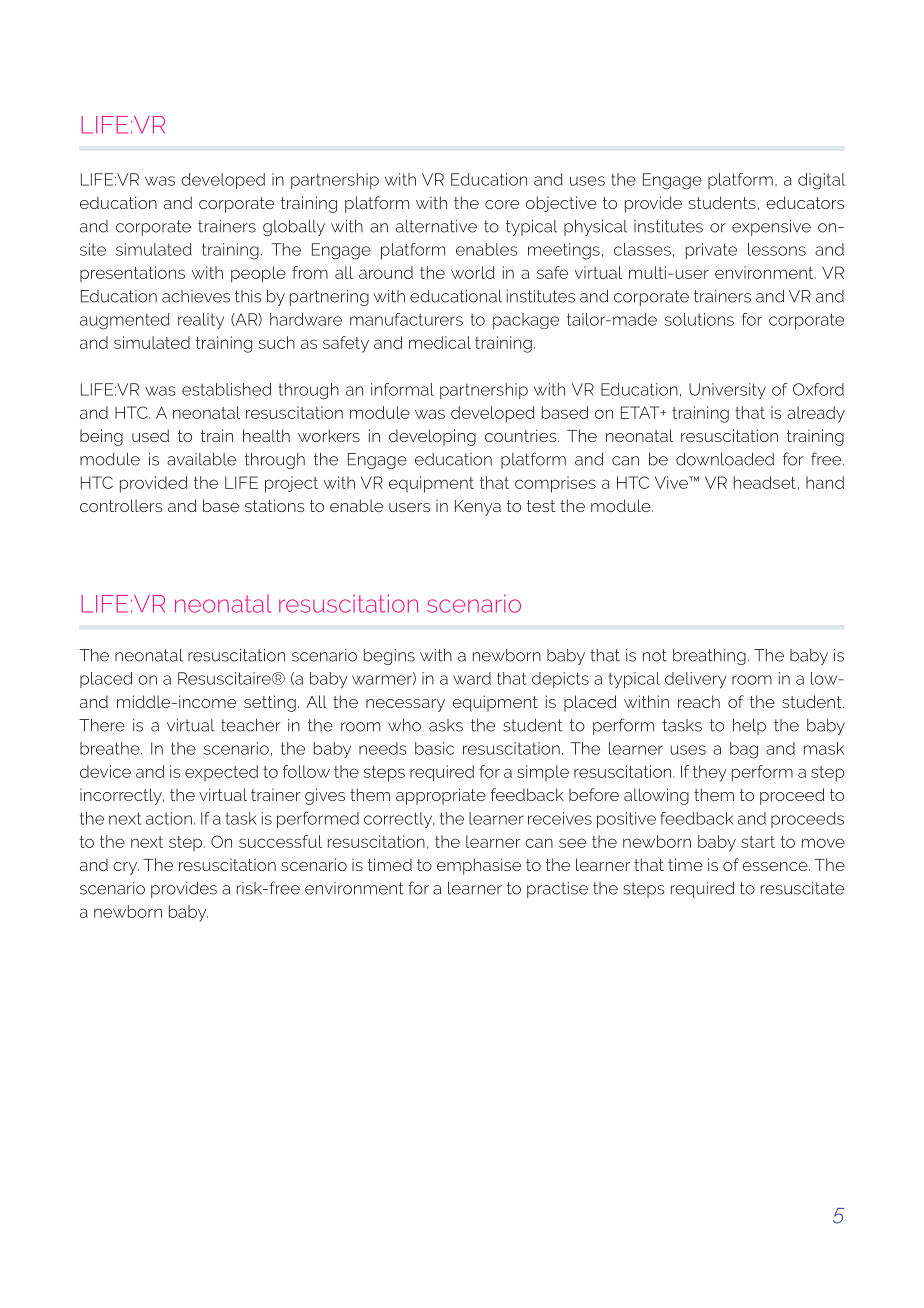 This document has height=1308, width=924. I want to click on controllers, so click(121, 505).
